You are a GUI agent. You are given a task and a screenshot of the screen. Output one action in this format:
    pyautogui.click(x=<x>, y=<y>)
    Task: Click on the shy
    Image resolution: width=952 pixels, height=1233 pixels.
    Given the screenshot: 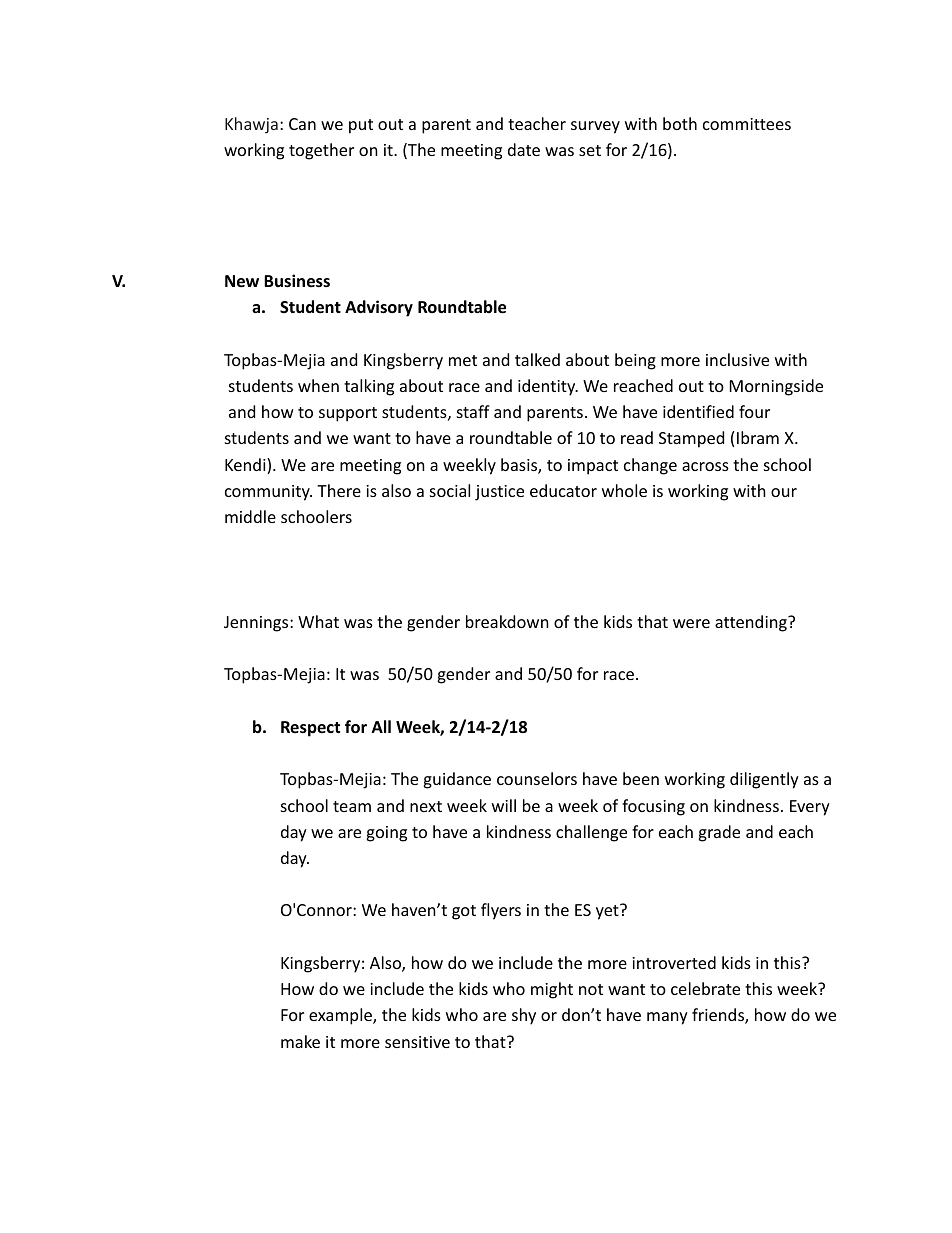 What is the action you would take?
    pyautogui.click(x=524, y=1016)
